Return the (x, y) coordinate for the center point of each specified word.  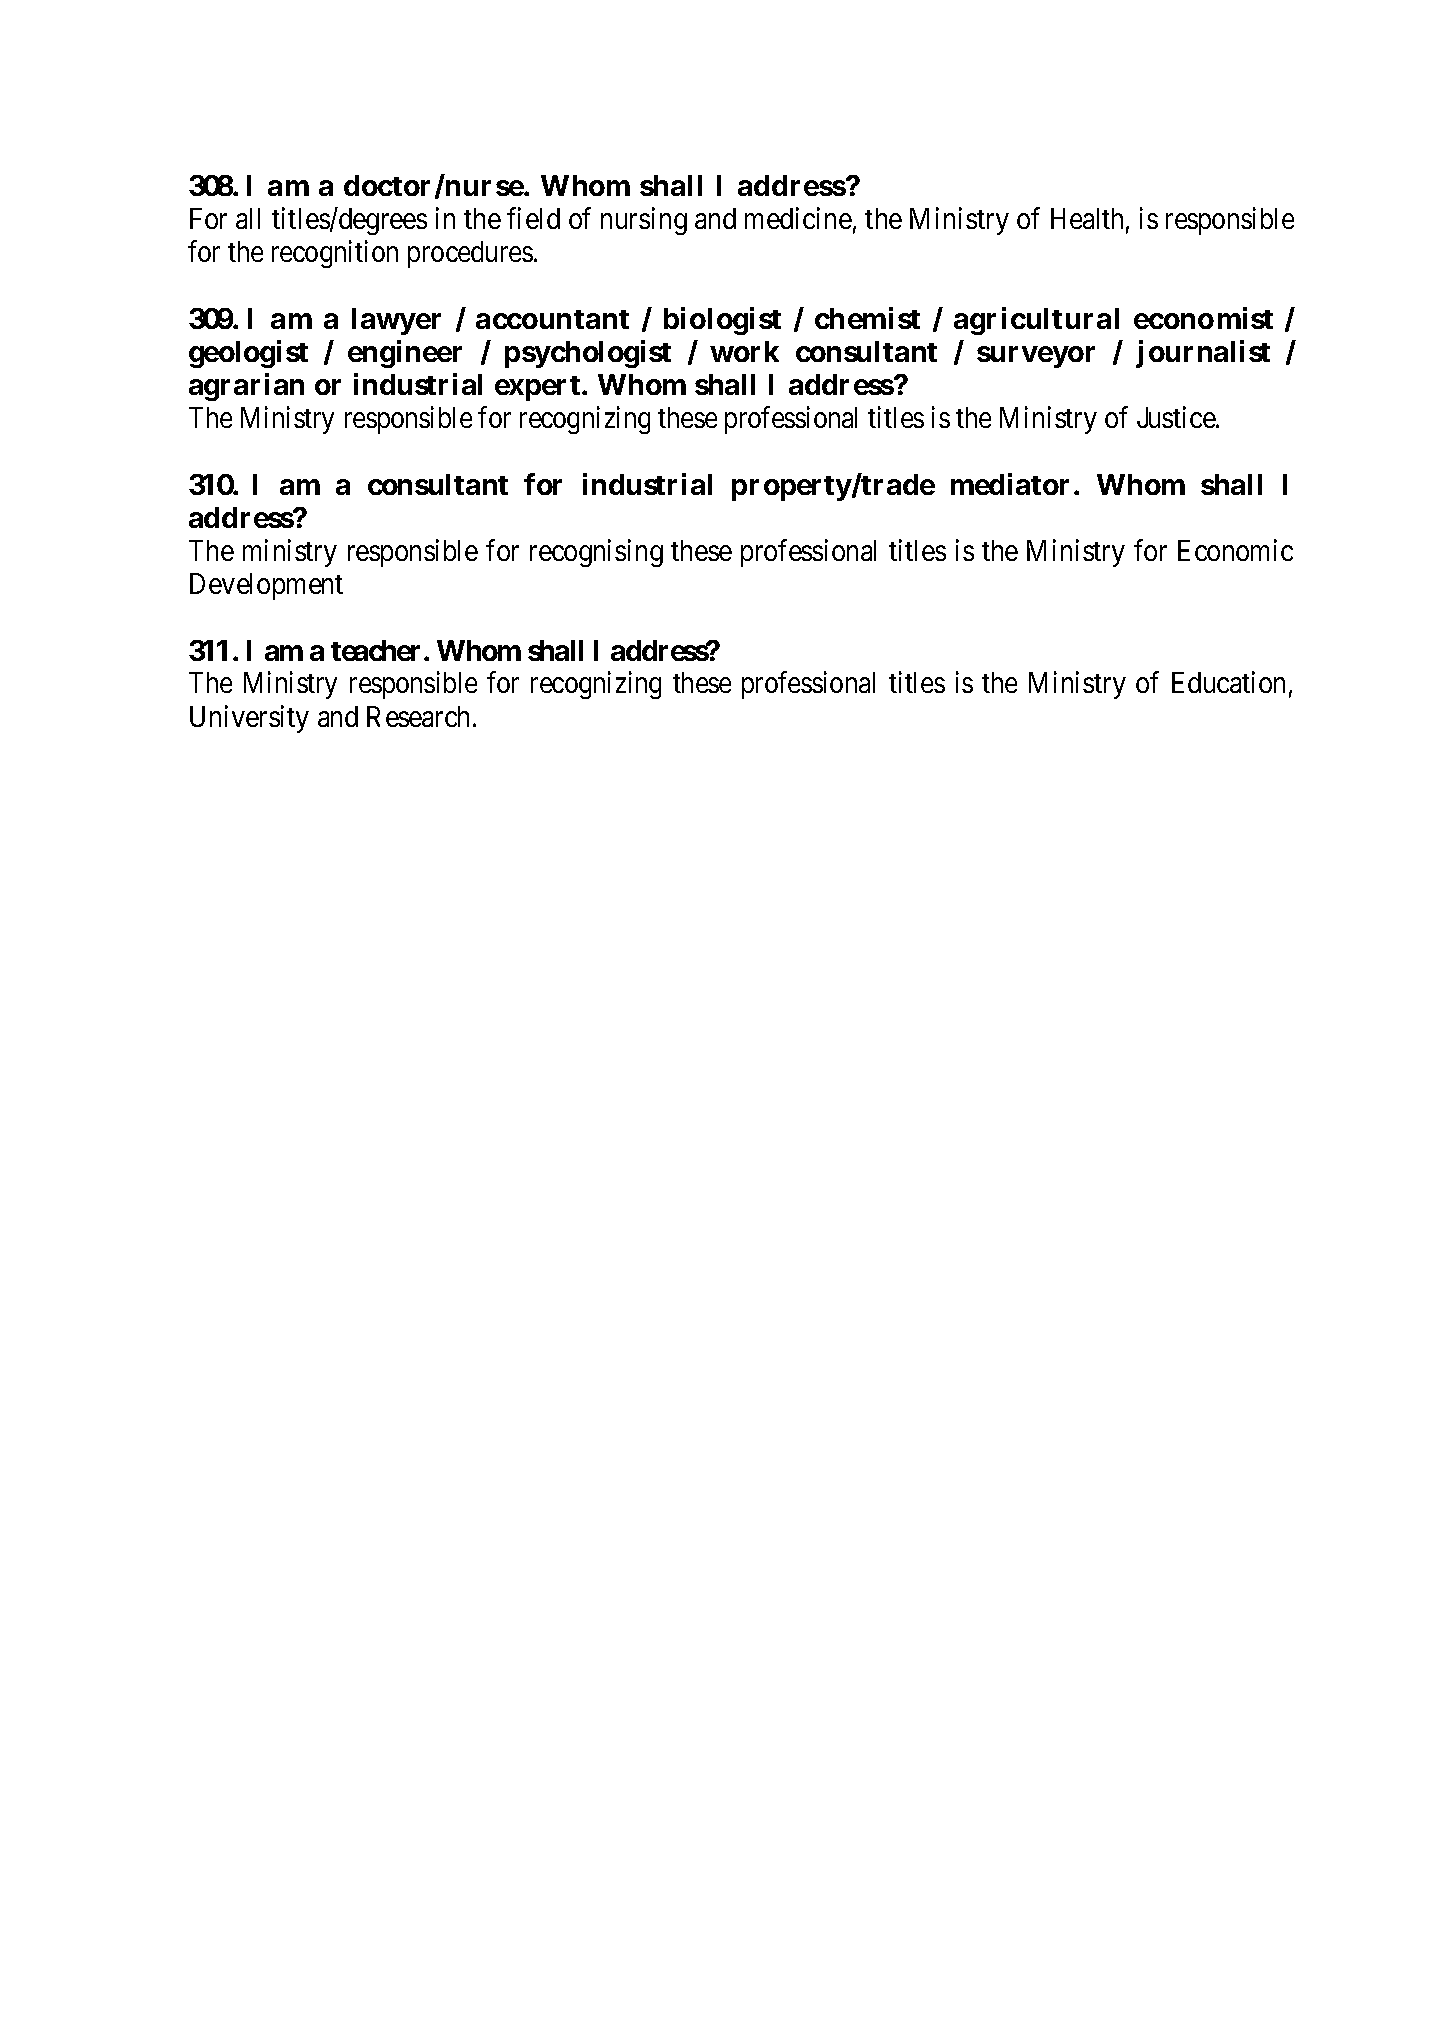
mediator (1010, 484)
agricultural (1036, 321)
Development (266, 586)
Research (418, 716)
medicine (798, 218)
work (744, 351)
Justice (1177, 417)
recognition (335, 254)
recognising (596, 553)
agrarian (246, 387)
